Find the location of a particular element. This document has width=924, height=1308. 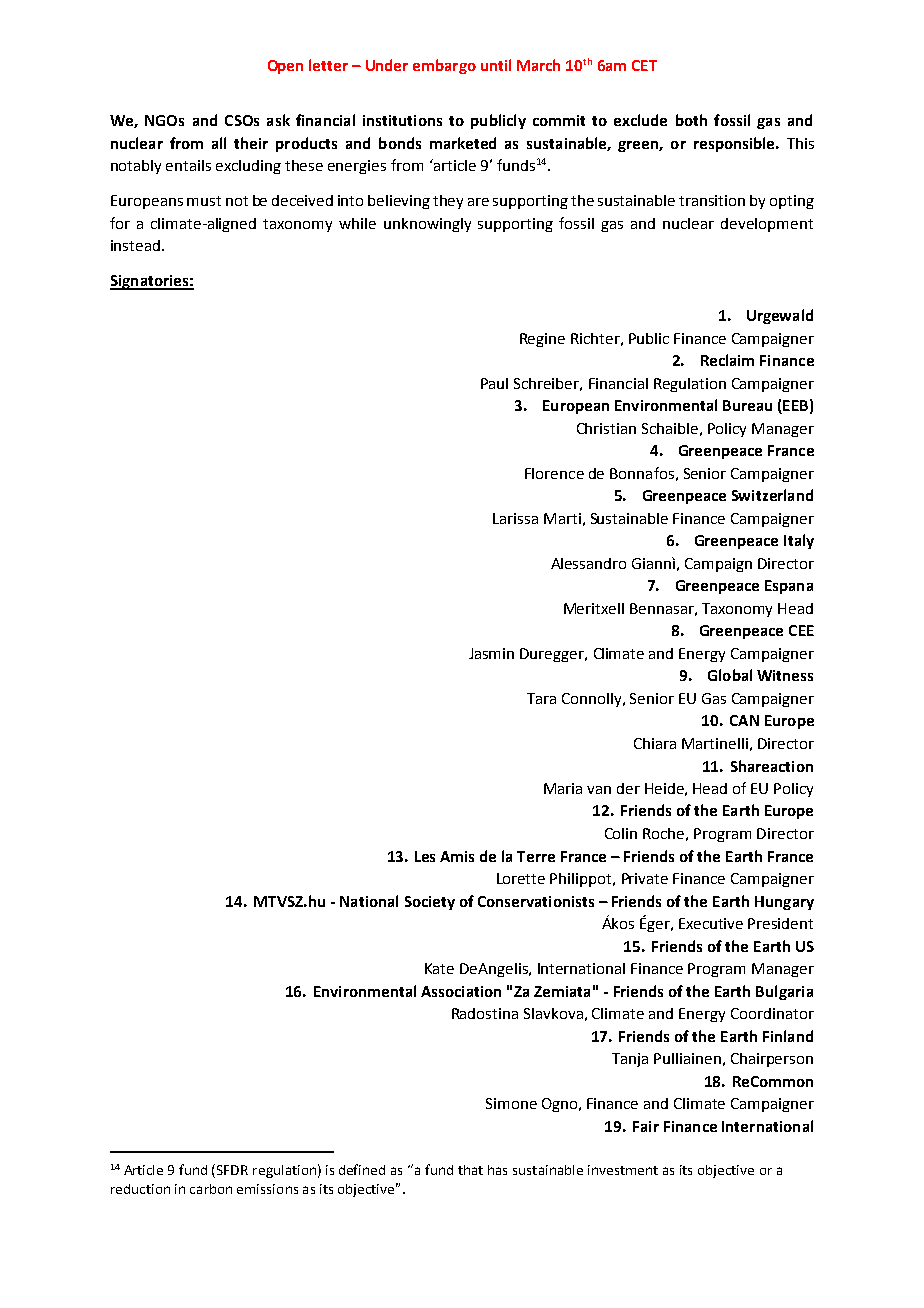

Society is located at coordinates (430, 903).
